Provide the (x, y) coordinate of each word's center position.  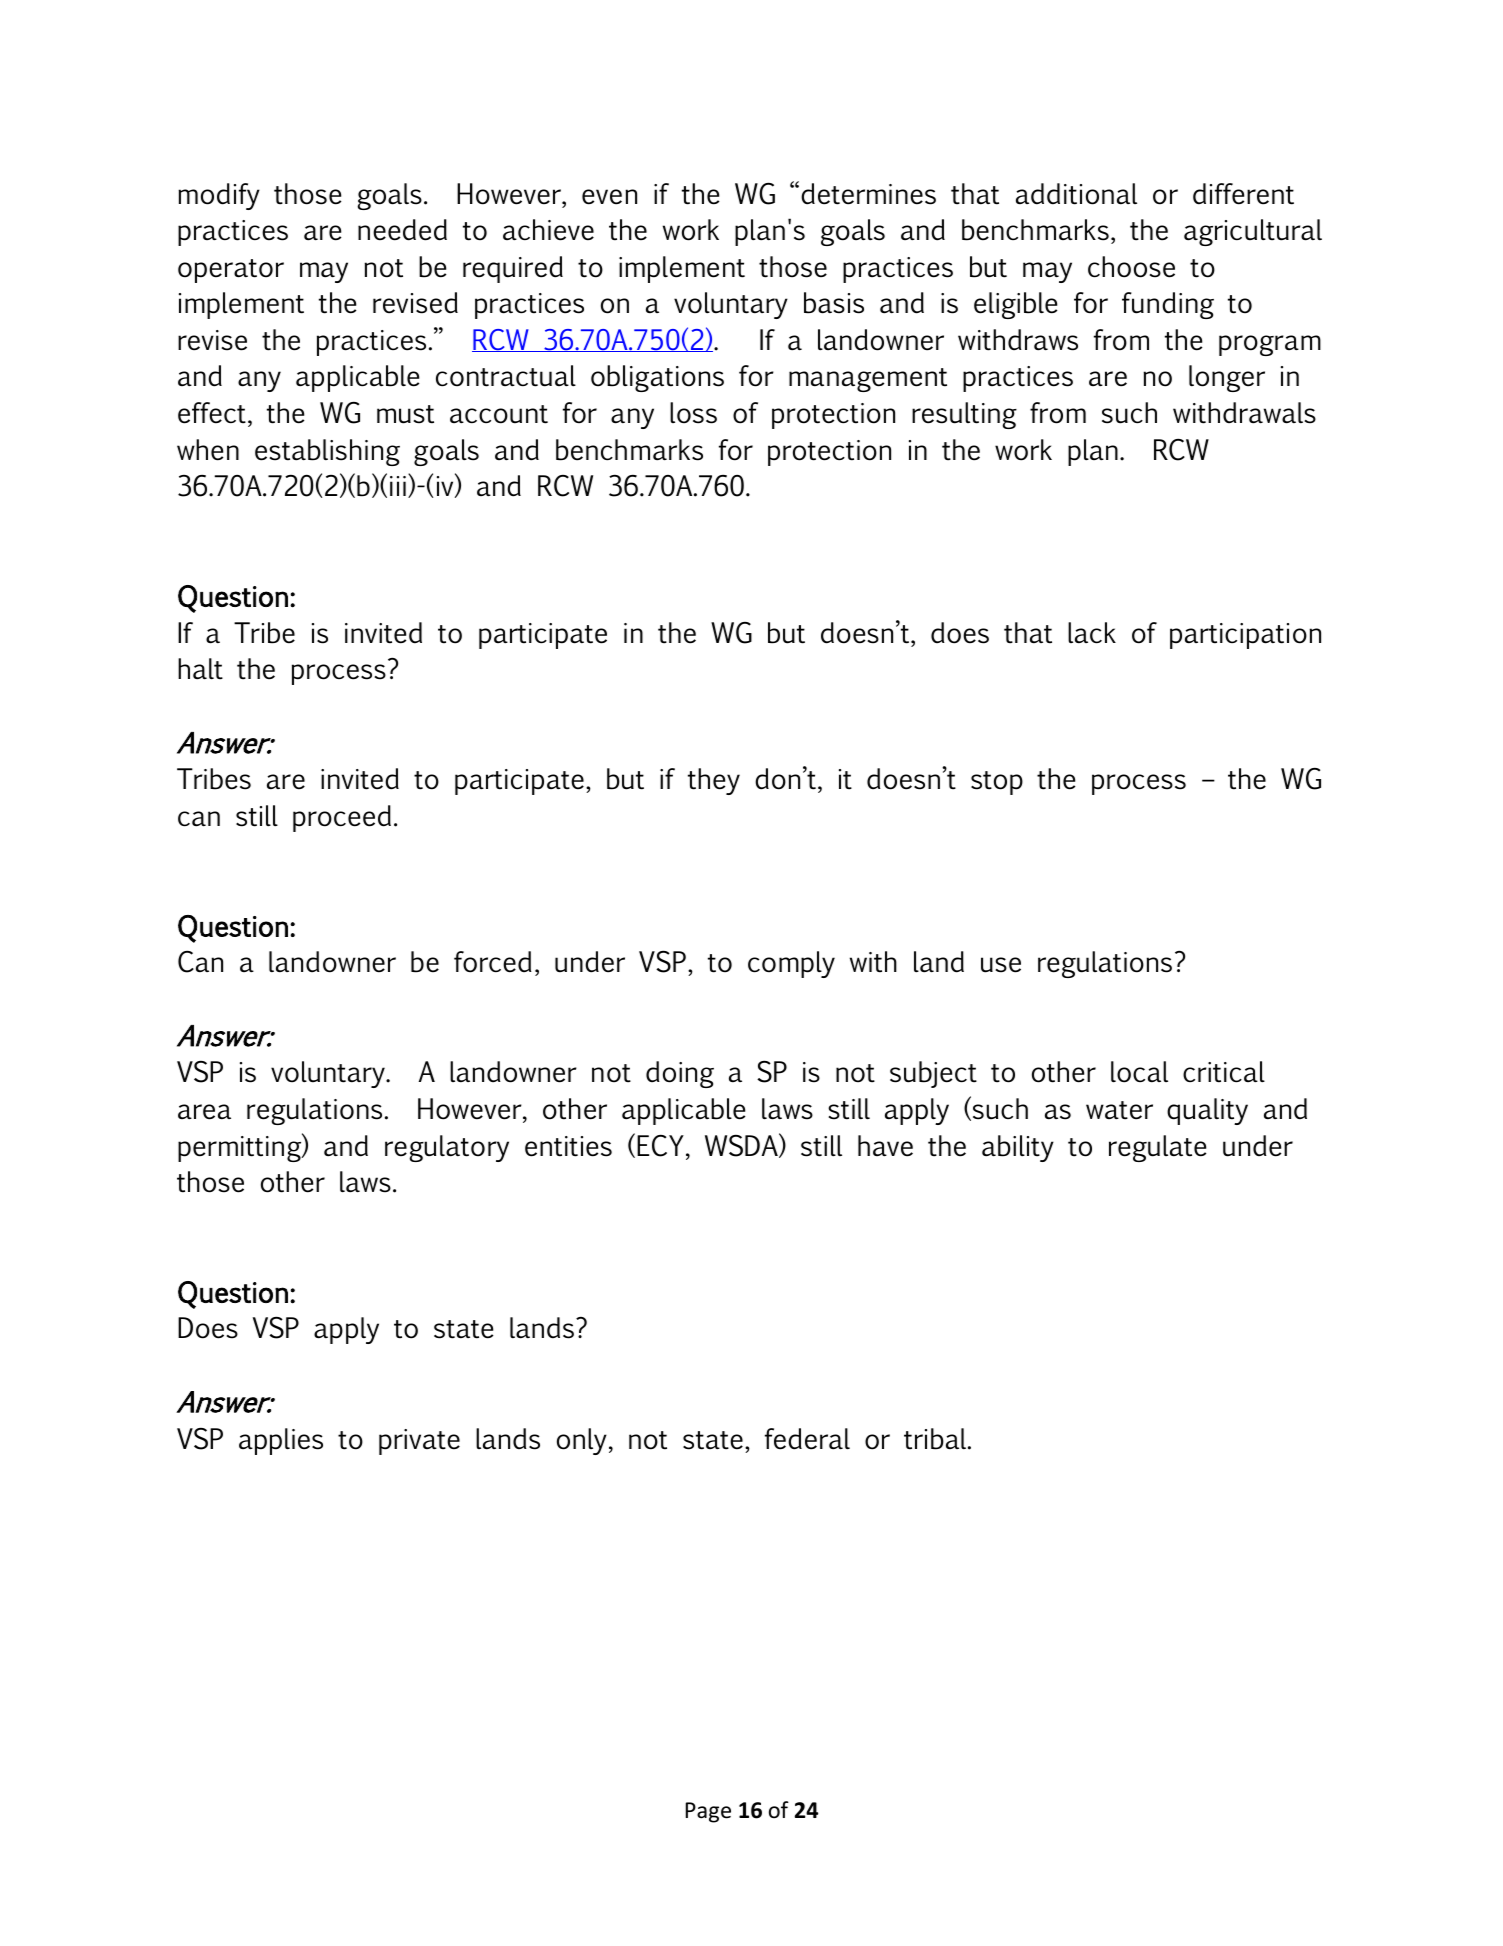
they (714, 781)
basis (834, 303)
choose (1131, 267)
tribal (936, 1439)
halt (200, 669)
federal (807, 1439)
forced (493, 962)
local (1139, 1072)
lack (1092, 633)
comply (791, 964)
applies (281, 1441)
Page (708, 1812)
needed (402, 230)
